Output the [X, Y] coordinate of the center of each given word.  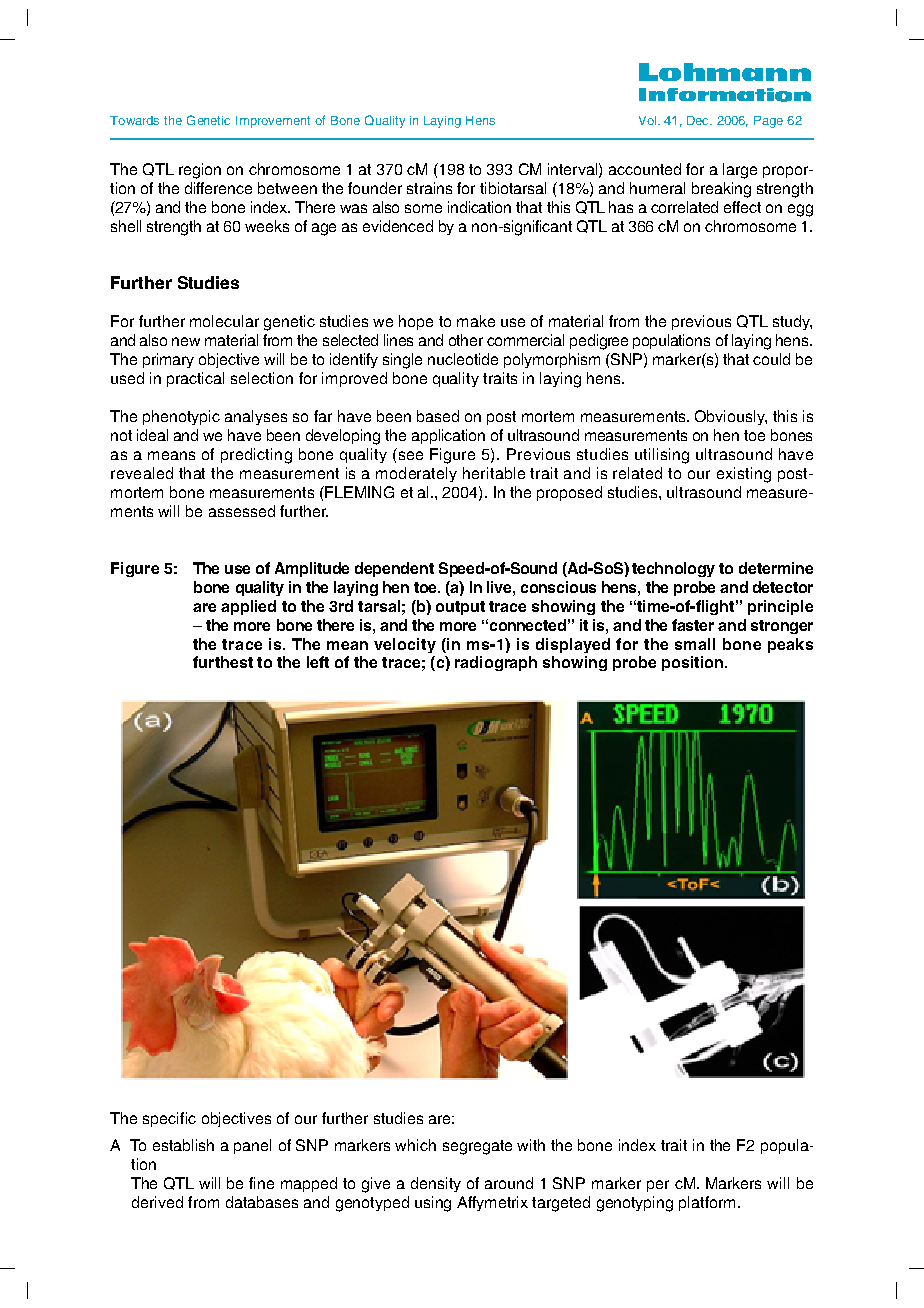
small [695, 644]
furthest [223, 662]
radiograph [496, 663]
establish [183, 1145]
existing [744, 475]
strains [429, 188]
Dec [699, 120]
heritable [494, 473]
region [200, 171]
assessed [242, 511]
